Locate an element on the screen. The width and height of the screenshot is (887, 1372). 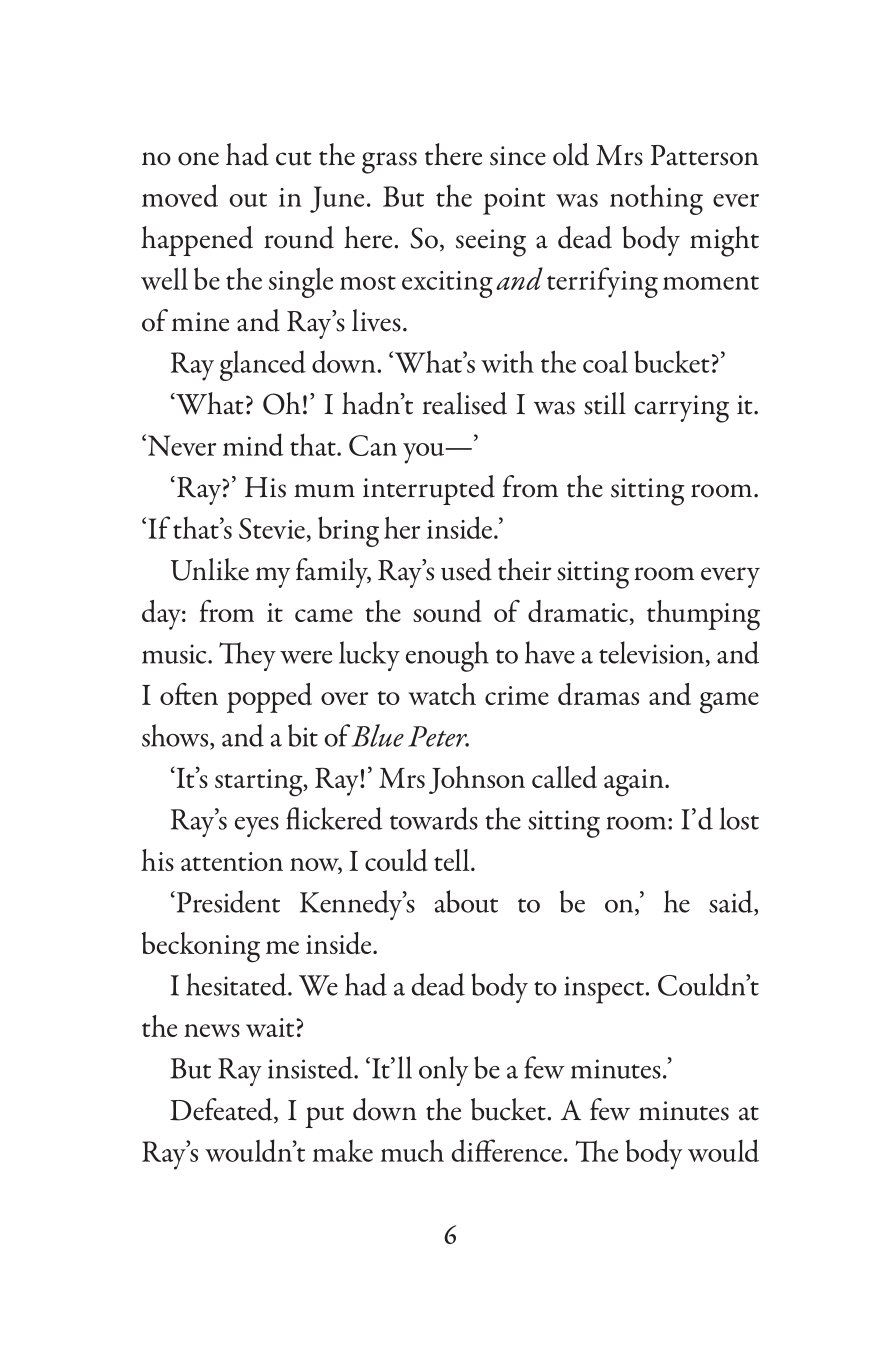
much is located at coordinates (412, 1150).
